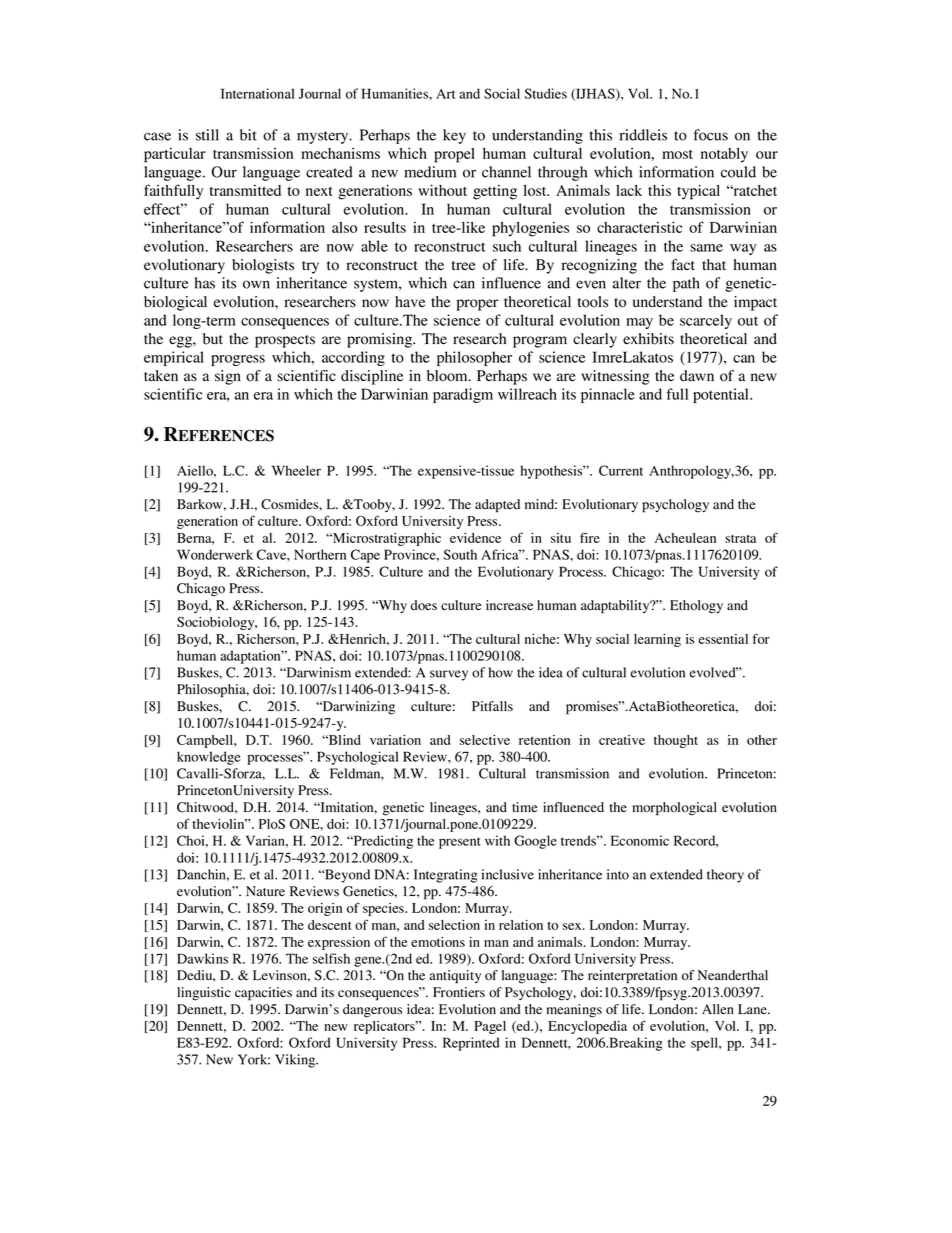 The image size is (952, 1233). Describe the element at coordinates (204, 994) in the screenshot. I see `linguistic` at that location.
